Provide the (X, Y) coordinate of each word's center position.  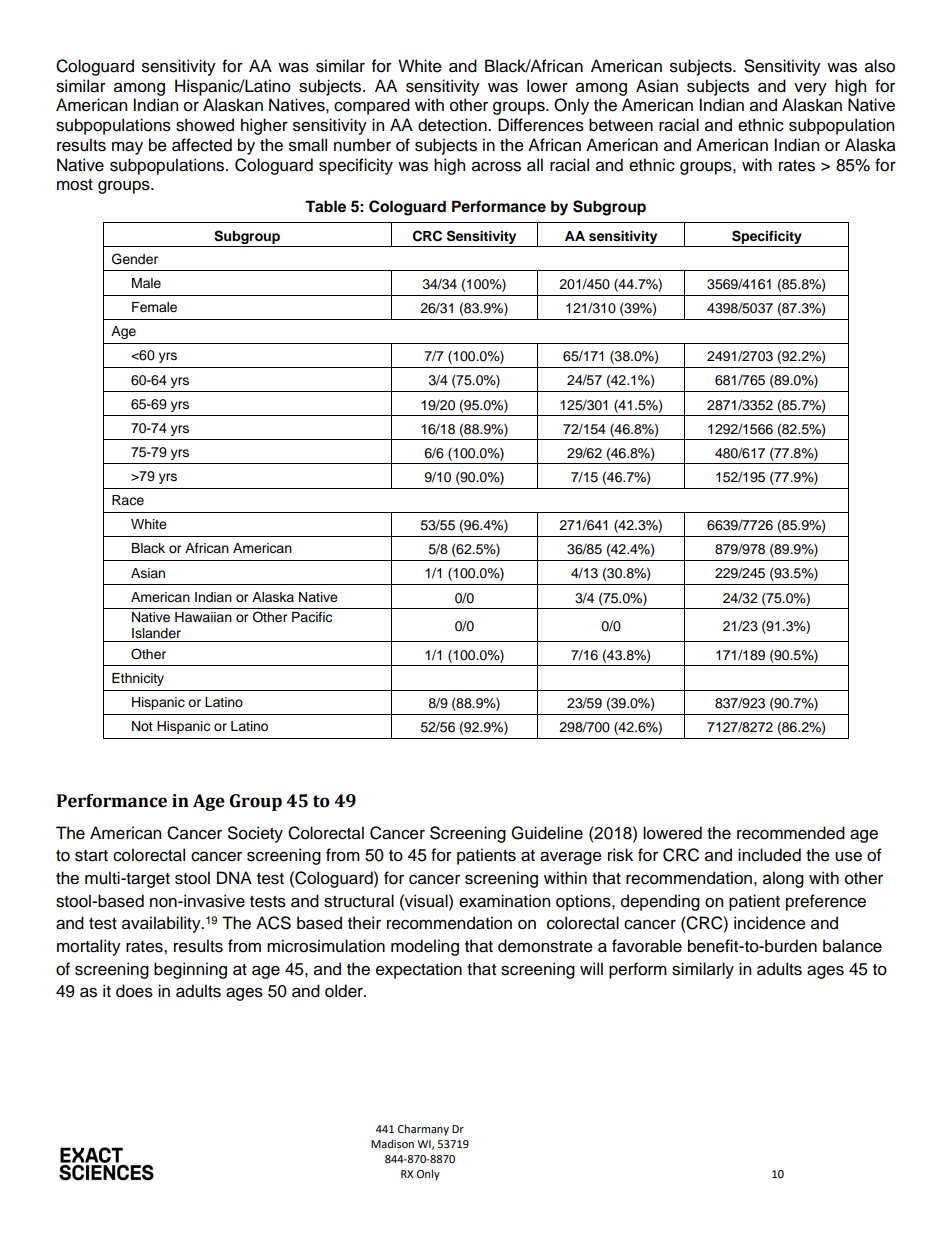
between (621, 125)
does (134, 991)
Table (325, 206)
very (810, 89)
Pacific (312, 617)
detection (453, 125)
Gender (135, 259)
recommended (791, 833)
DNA (234, 877)
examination (504, 901)
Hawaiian (203, 617)
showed (205, 125)
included (769, 855)
